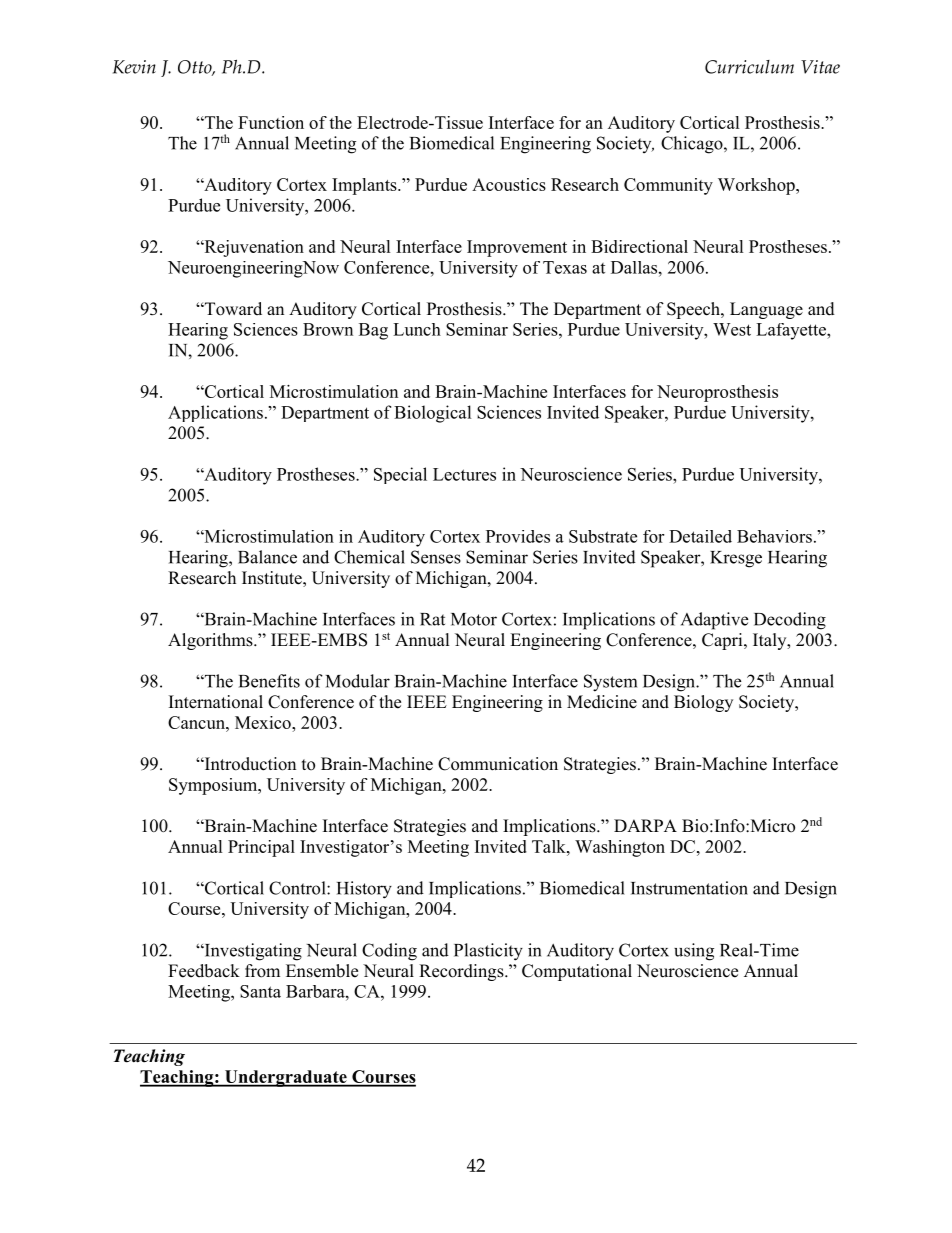  I want to click on Acoustics, so click(509, 184).
